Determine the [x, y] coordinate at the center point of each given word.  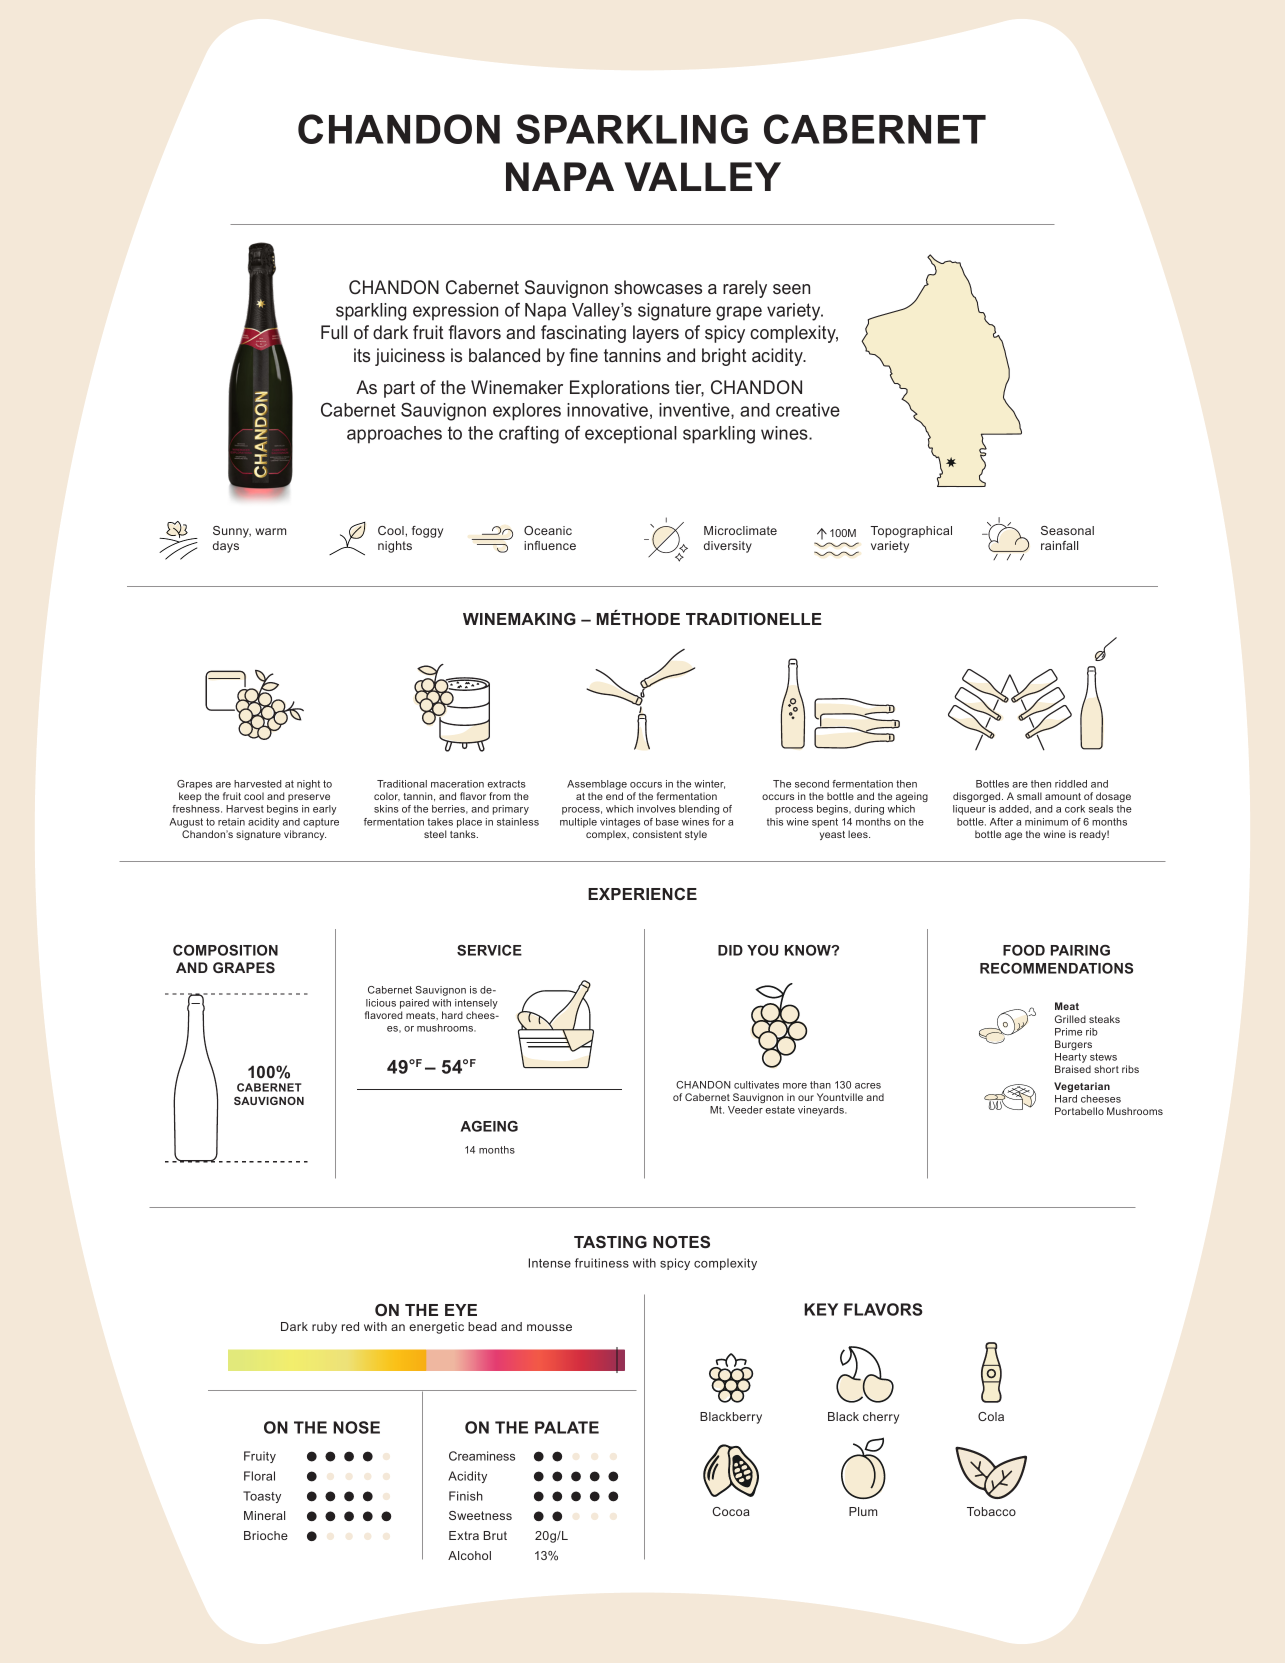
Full [334, 332]
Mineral [264, 1515]
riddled [1071, 784]
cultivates [756, 1085]
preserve [309, 798]
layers [656, 334]
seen [791, 289]
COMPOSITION [225, 950]
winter [709, 784]
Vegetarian [1082, 1087]
